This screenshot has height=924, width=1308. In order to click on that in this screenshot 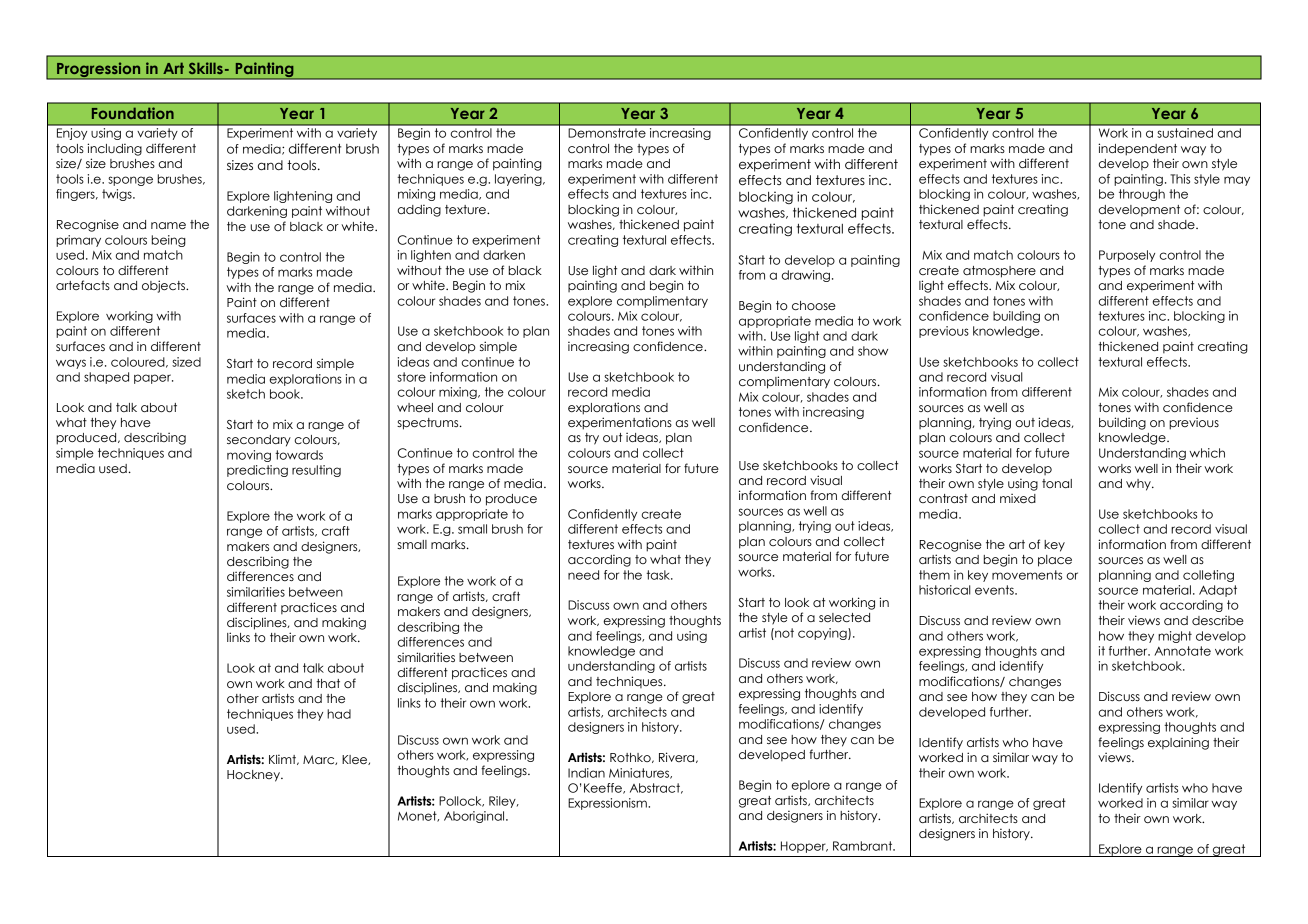, I will do `click(328, 683)`.
